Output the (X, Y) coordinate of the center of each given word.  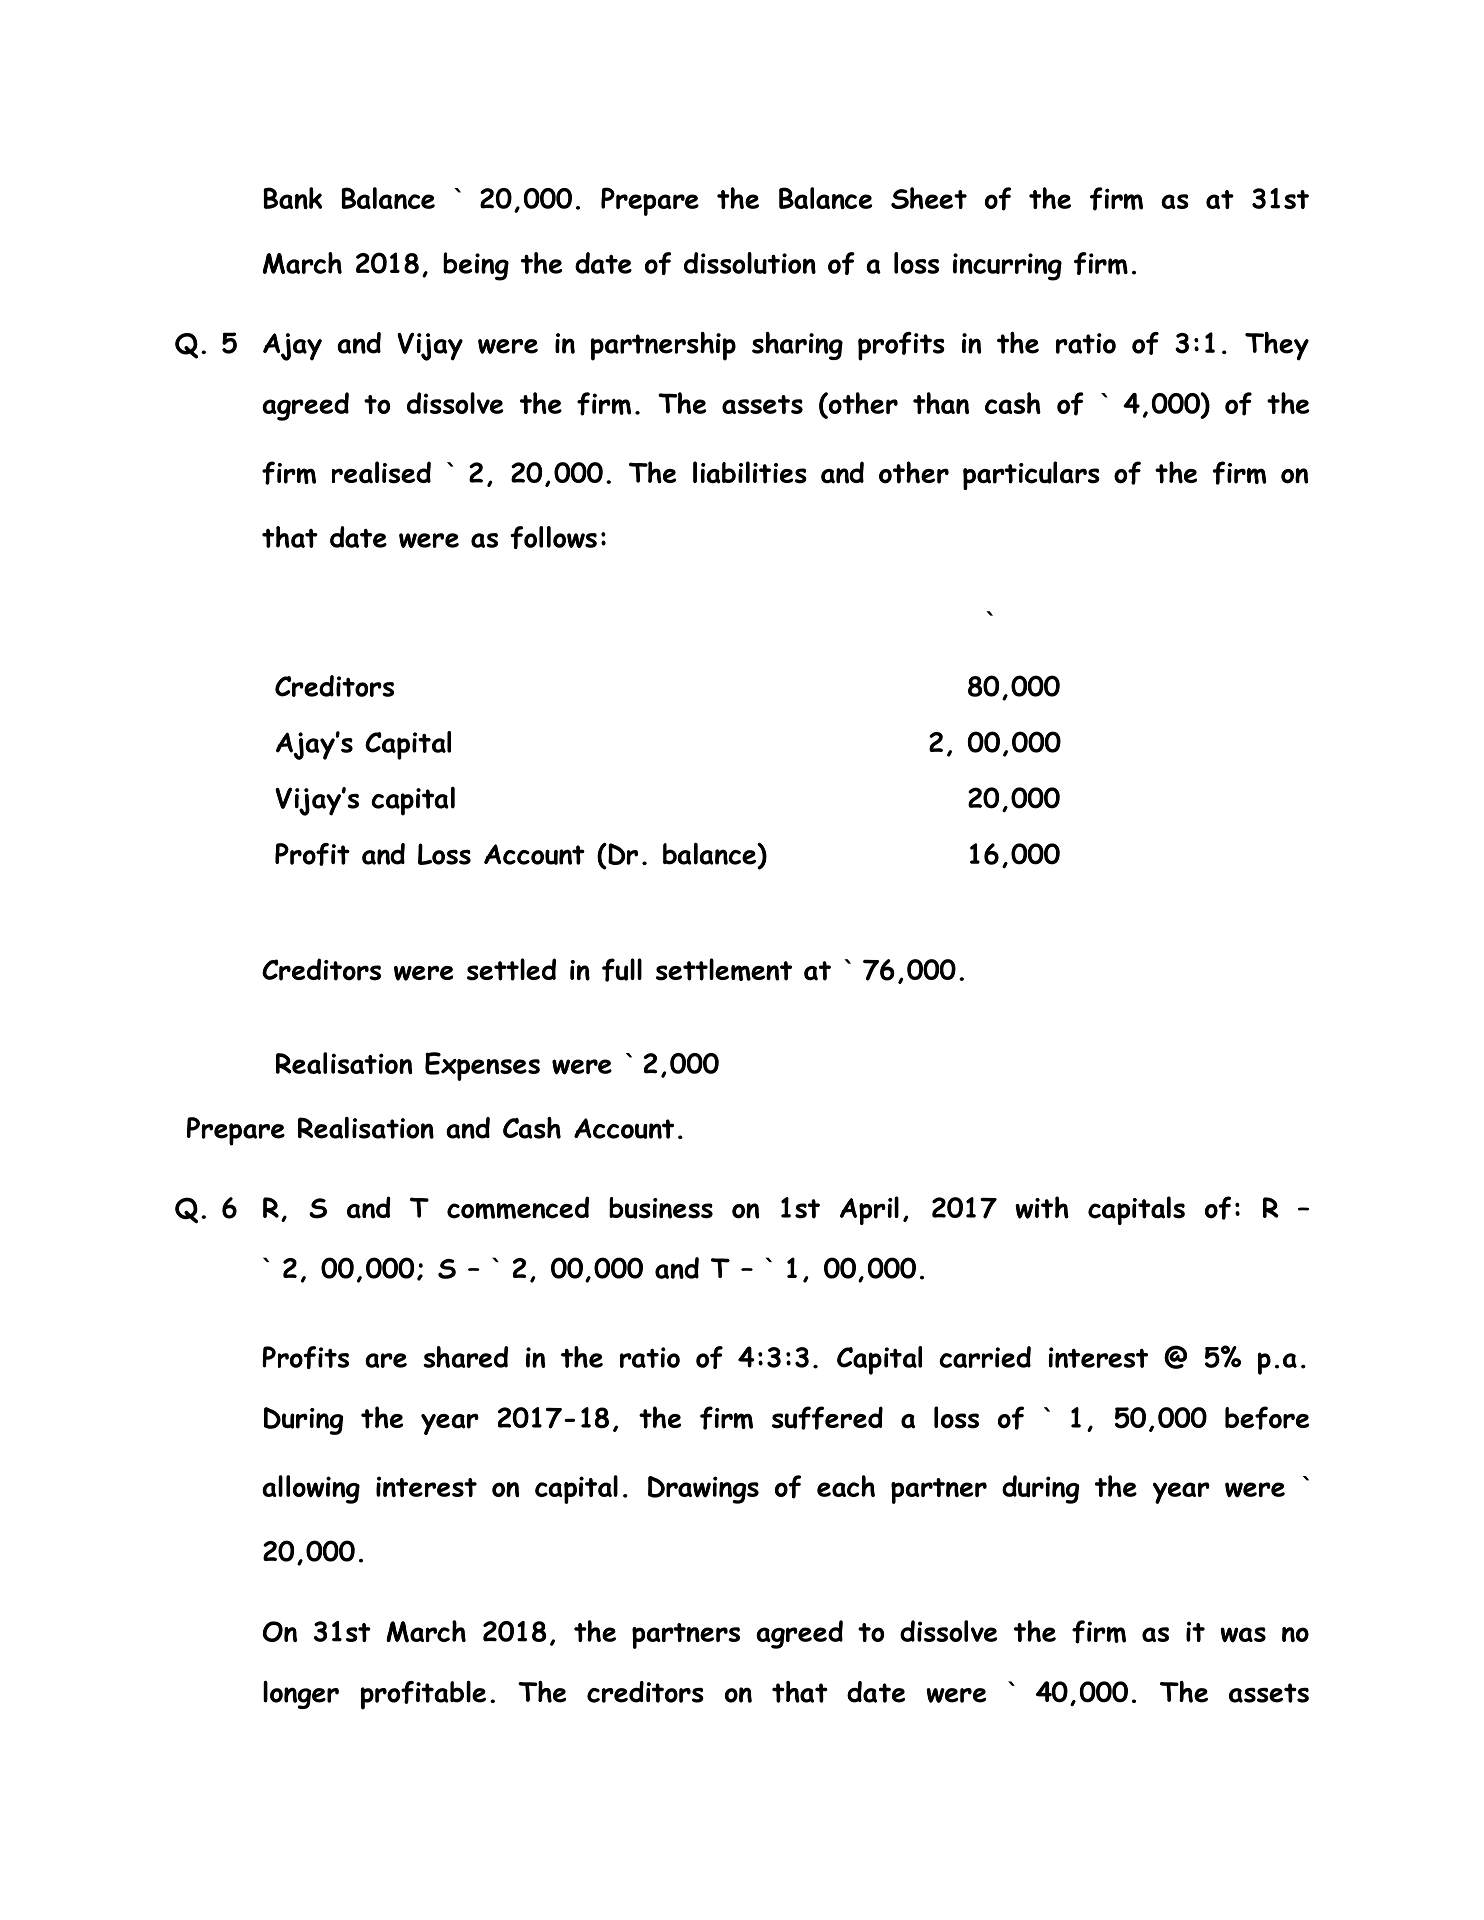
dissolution (750, 263)
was (1243, 1635)
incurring (1007, 267)
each (846, 1486)
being (476, 266)
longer (301, 1695)
